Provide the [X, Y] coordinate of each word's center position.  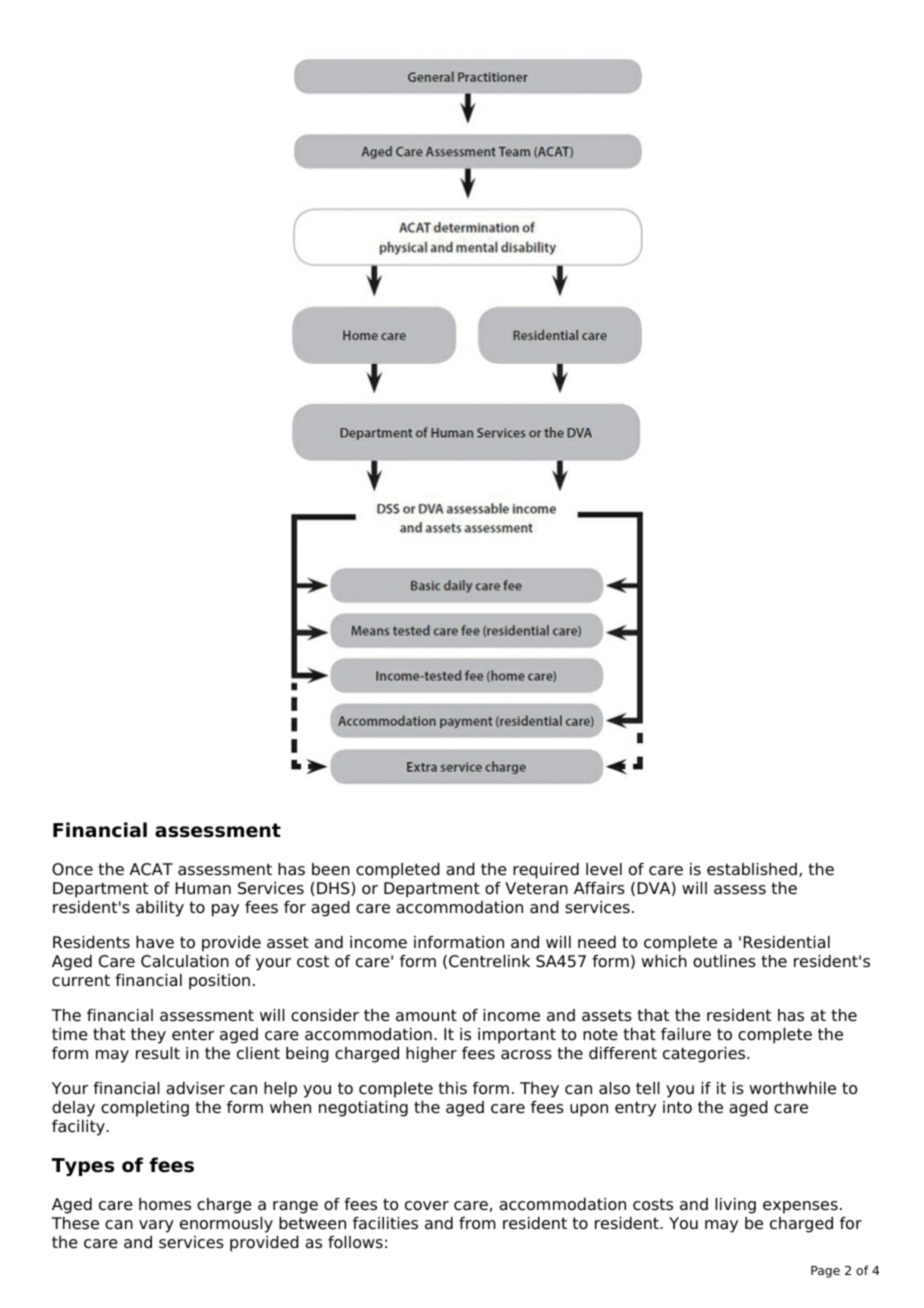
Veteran [536, 888]
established [752, 869]
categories [705, 1055]
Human [203, 888]
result [158, 1053]
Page [825, 1272]
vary [156, 1226]
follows [355, 1242]
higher [431, 1055]
